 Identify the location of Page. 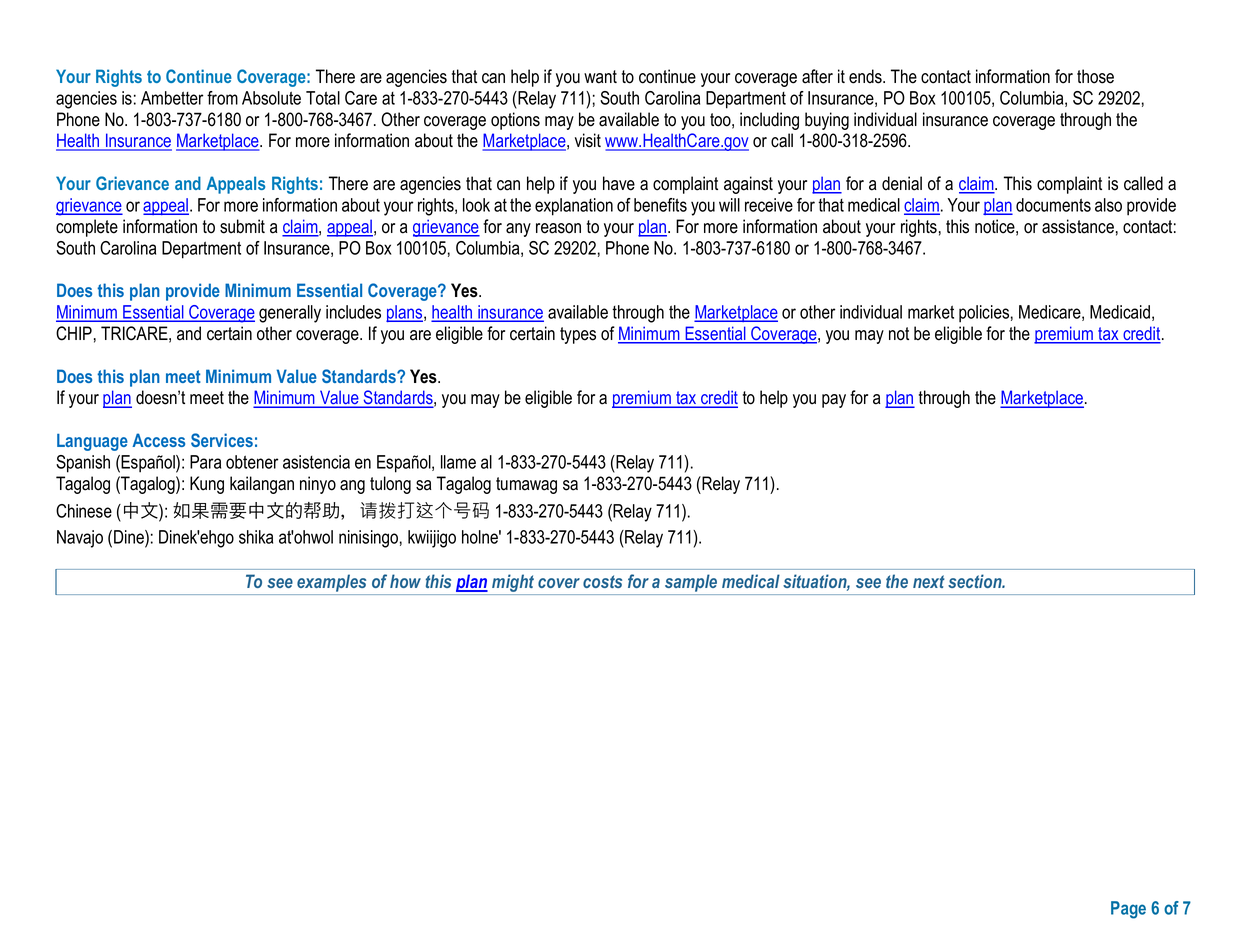
(1128, 910).
